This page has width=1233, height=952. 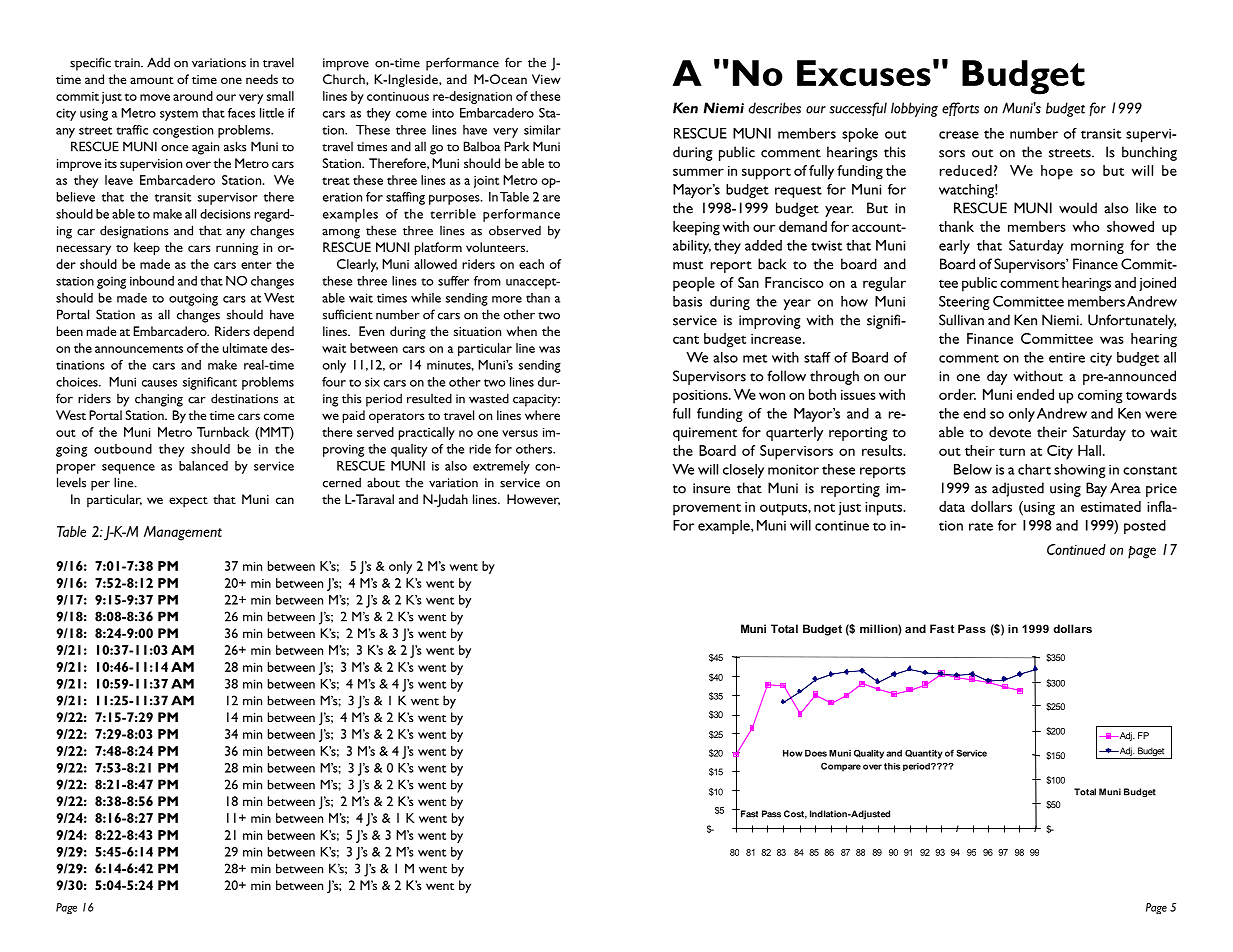 I want to click on morning, so click(x=1097, y=247).
